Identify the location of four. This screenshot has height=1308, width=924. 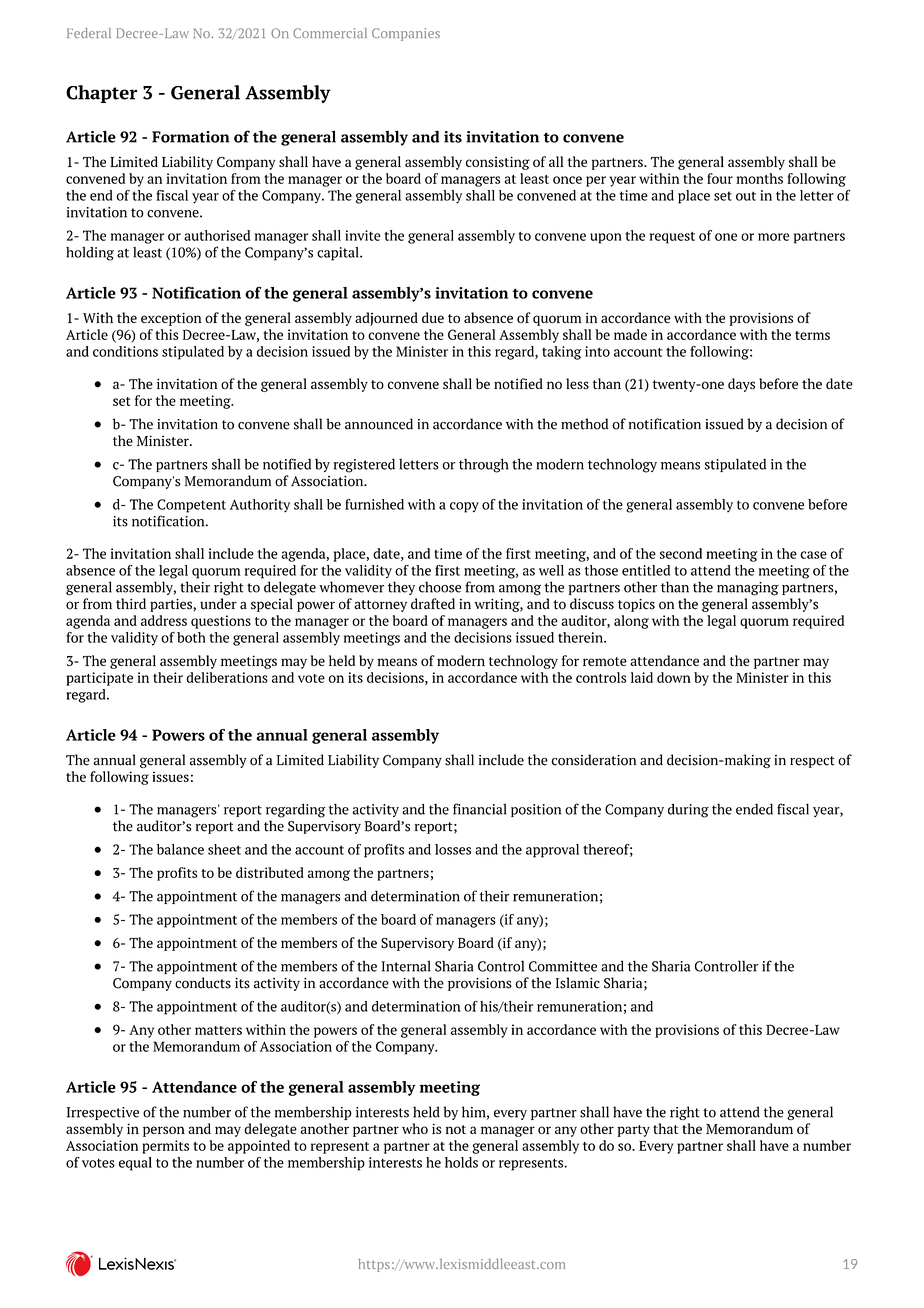
(720, 178).
